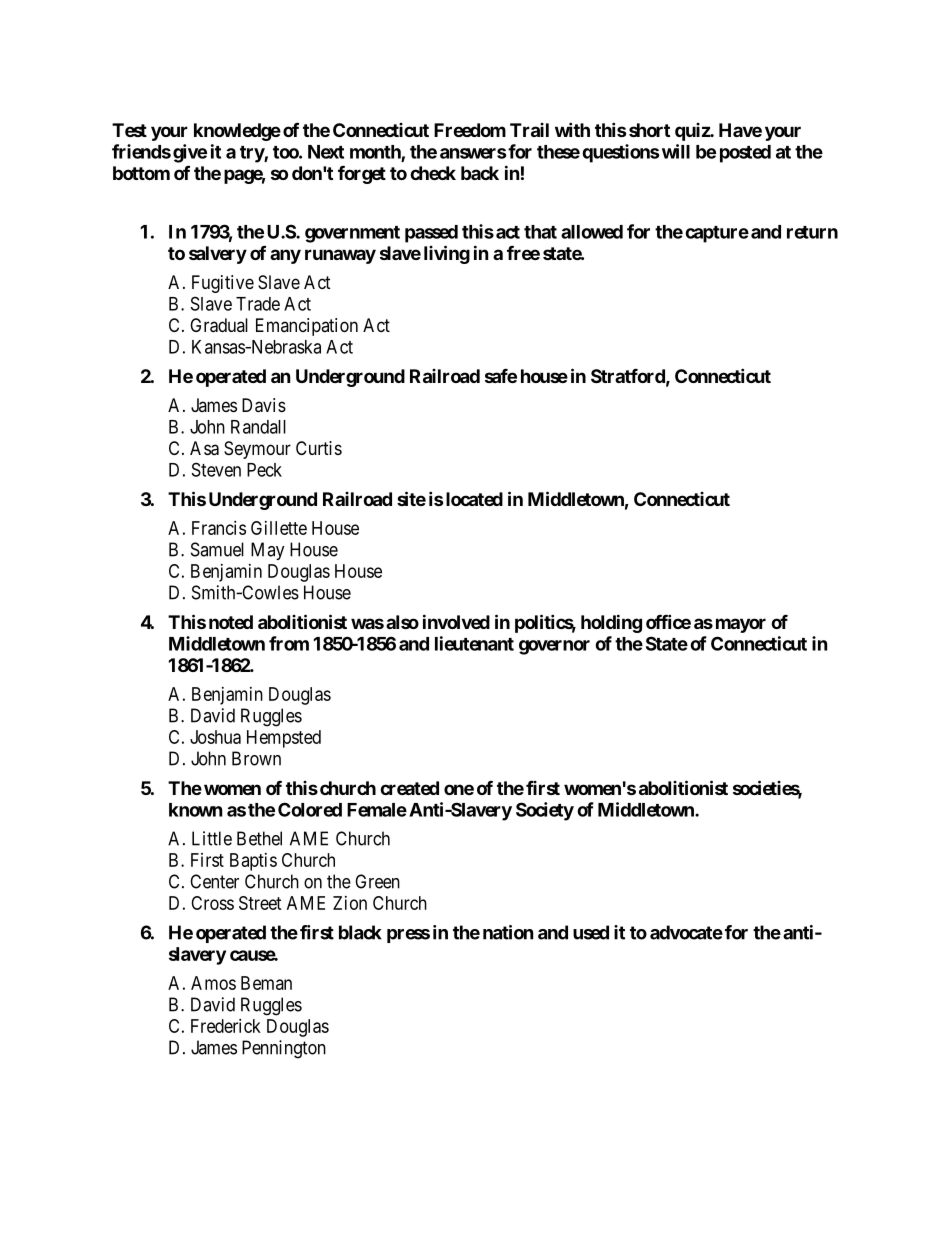  Describe the element at coordinates (611, 623) in the screenshot. I see `holding` at that location.
